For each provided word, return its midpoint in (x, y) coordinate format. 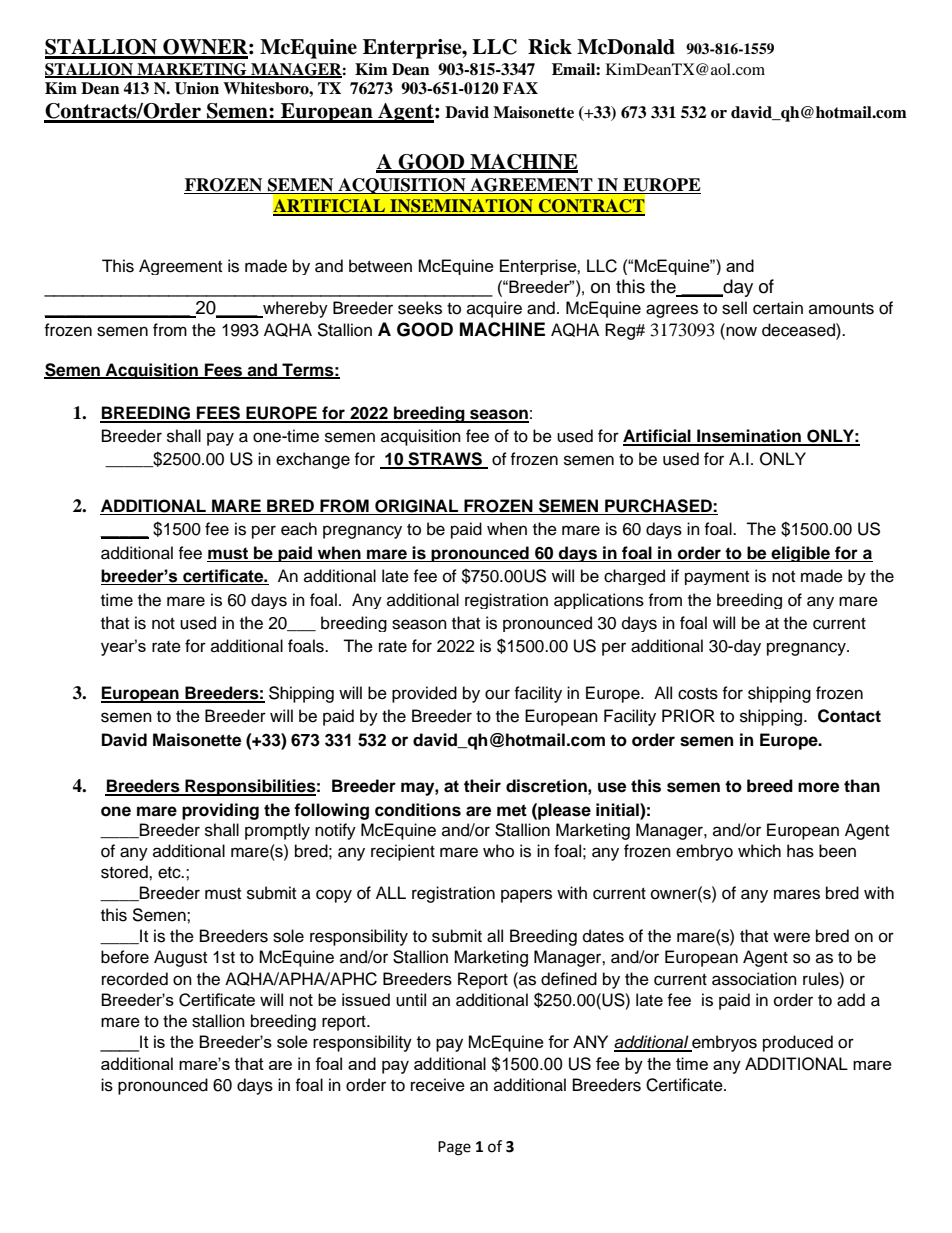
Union (197, 88)
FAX (520, 88)
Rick (550, 47)
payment (717, 578)
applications (599, 601)
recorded (135, 979)
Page (454, 1148)
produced (798, 1043)
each (299, 529)
